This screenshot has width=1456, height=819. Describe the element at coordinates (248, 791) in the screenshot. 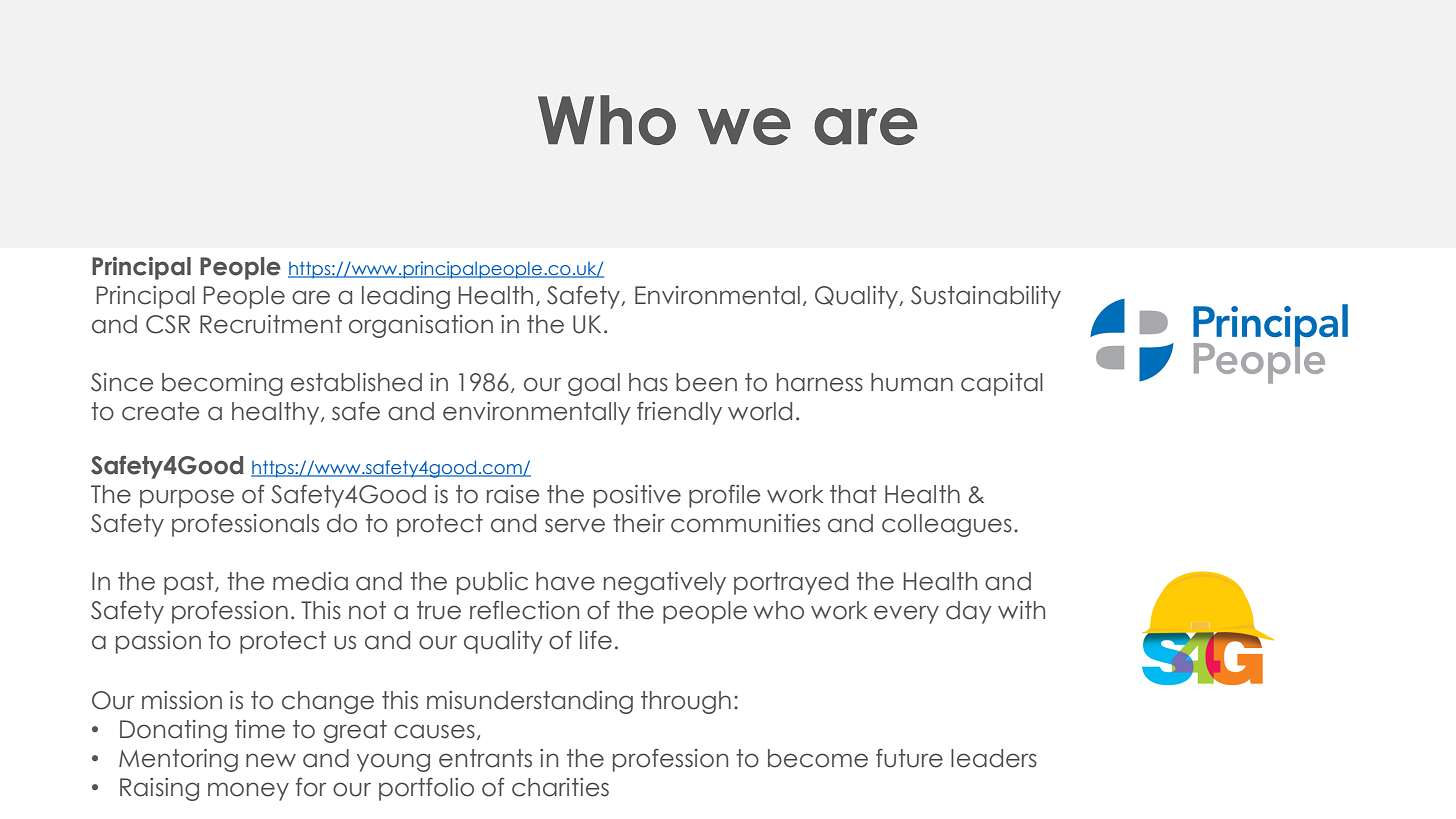

I see `money` at that location.
